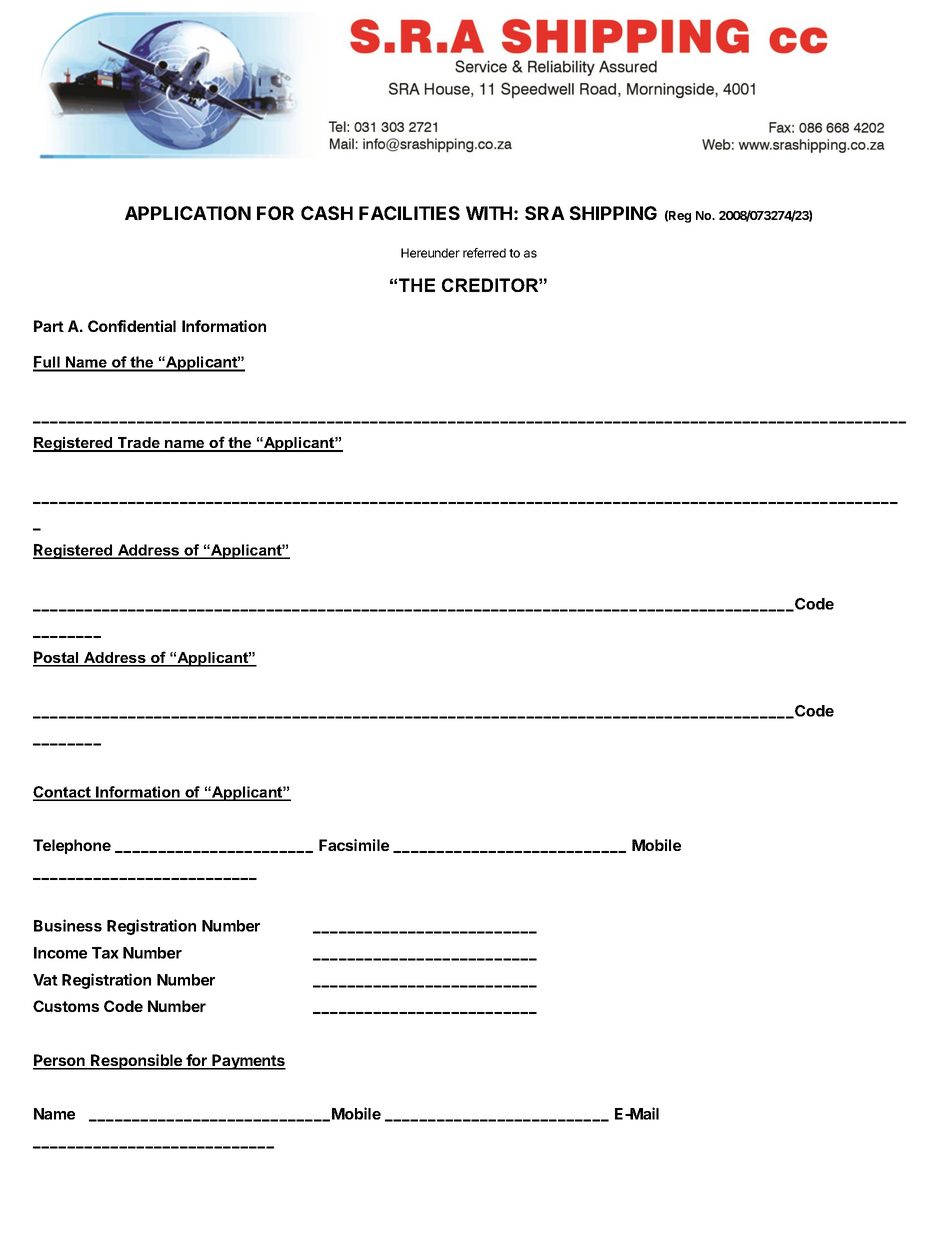 This screenshot has height=1233, width=952. Describe the element at coordinates (137, 1062) in the screenshot. I see `Responsible` at that location.
